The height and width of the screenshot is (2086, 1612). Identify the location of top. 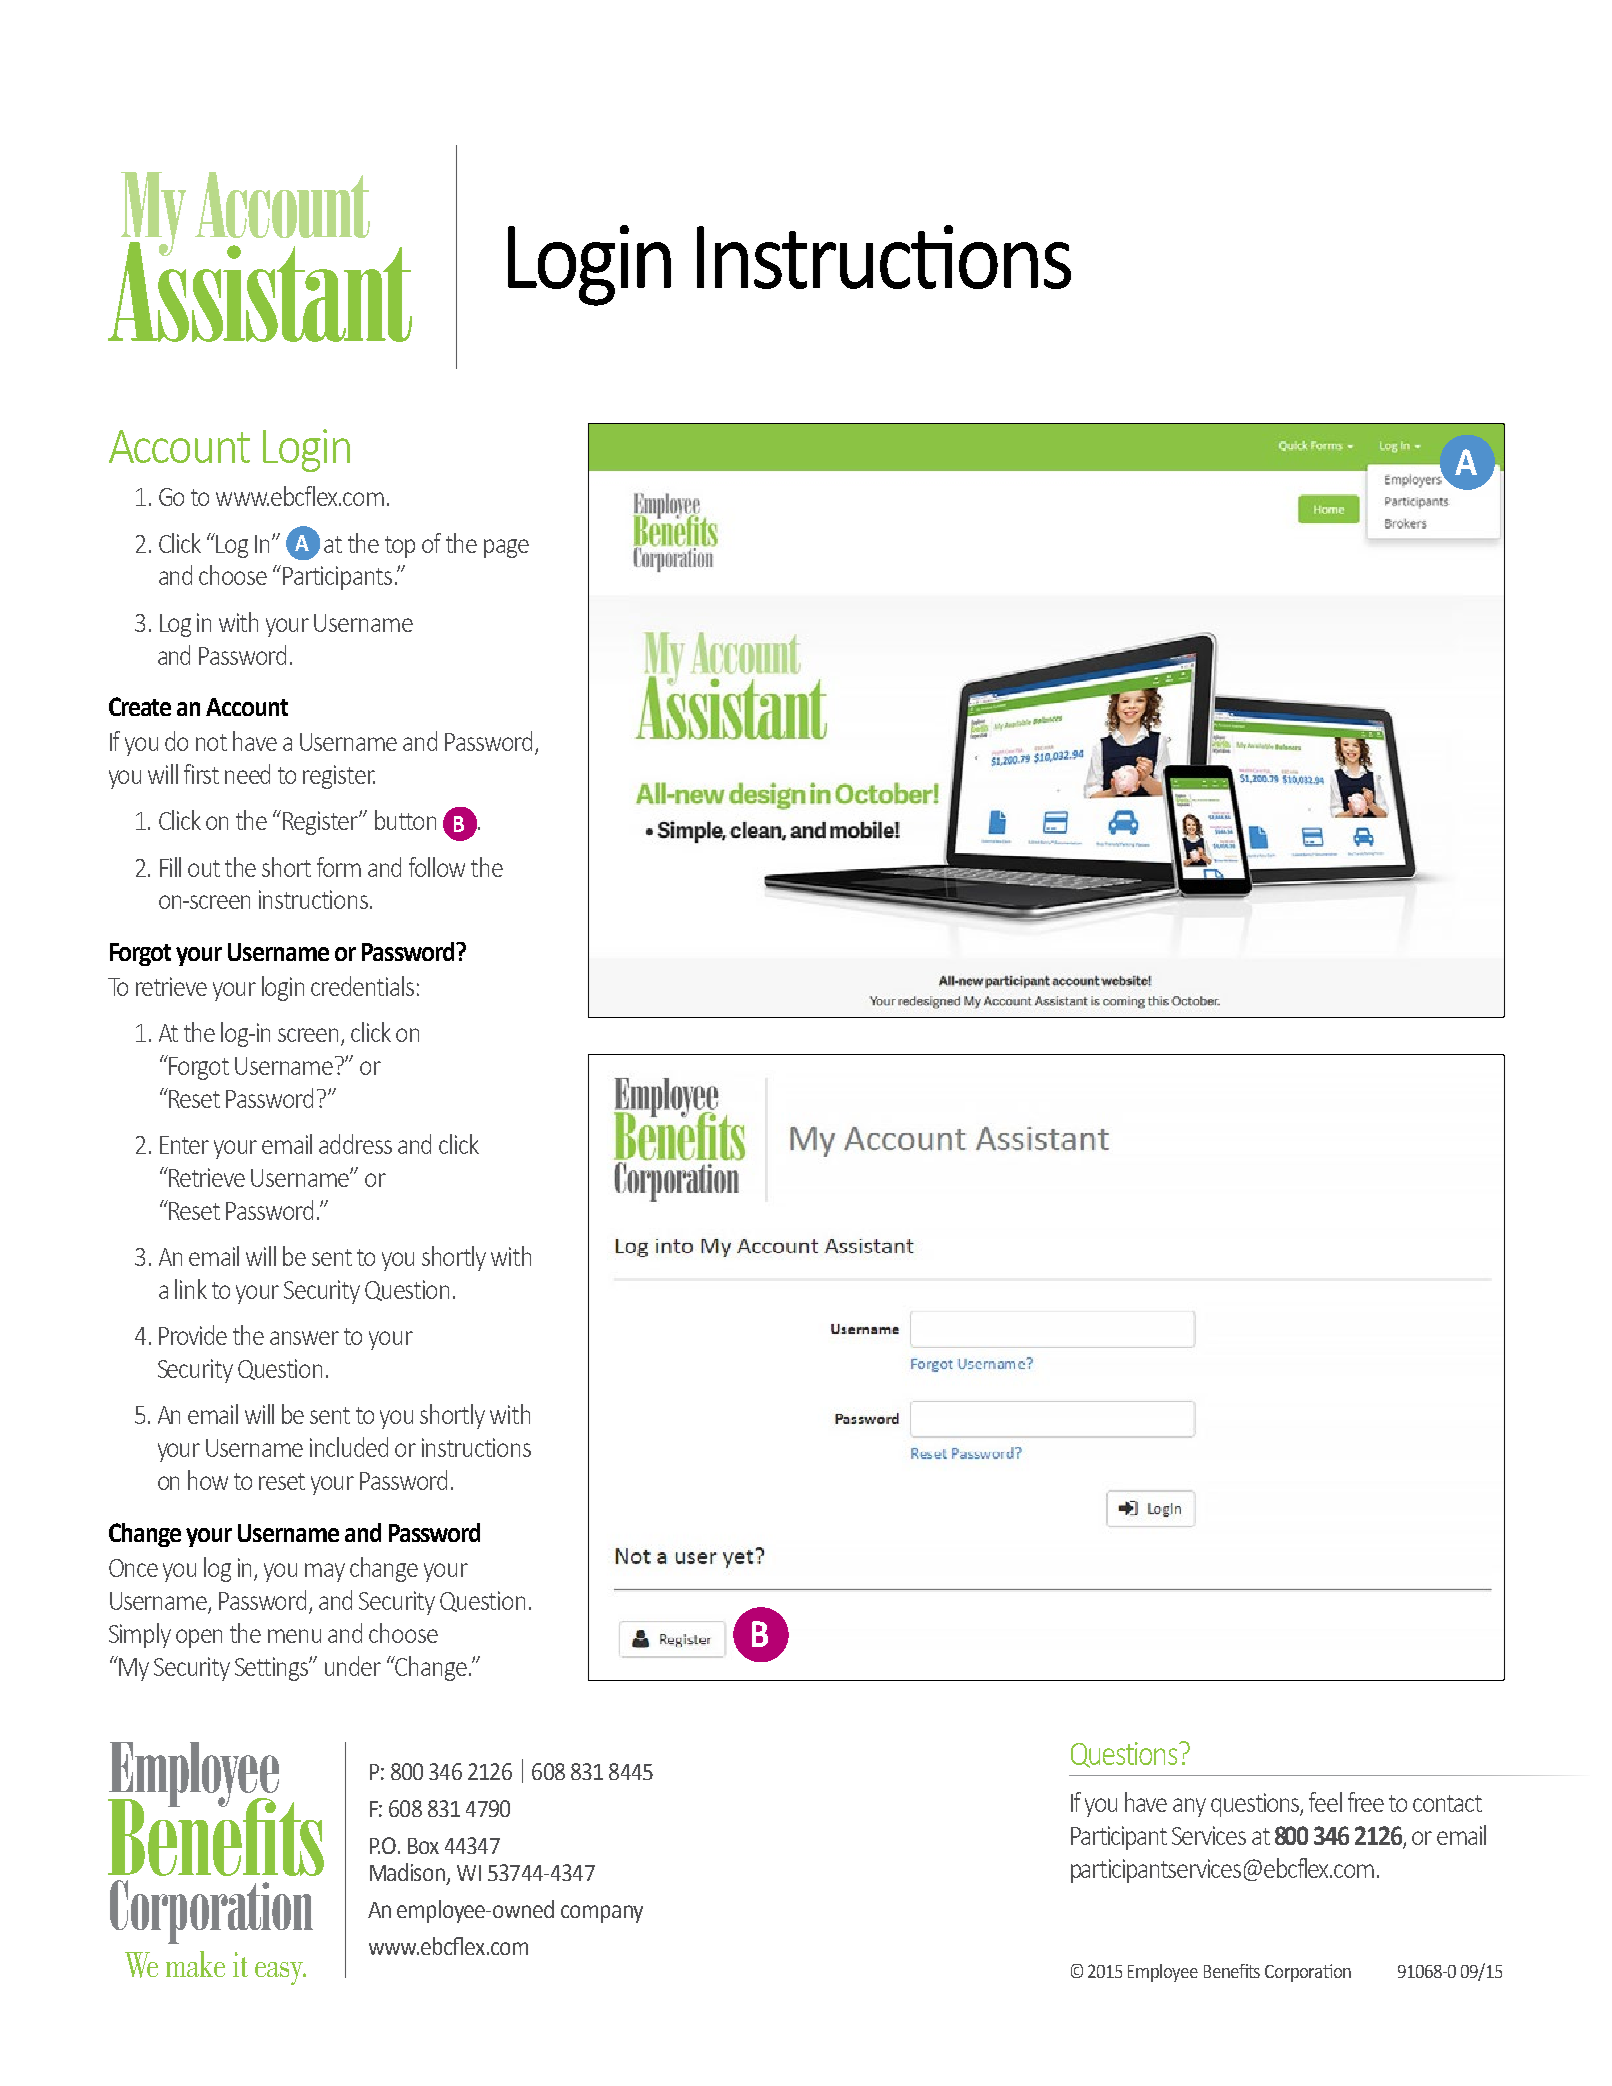
(400, 547).
